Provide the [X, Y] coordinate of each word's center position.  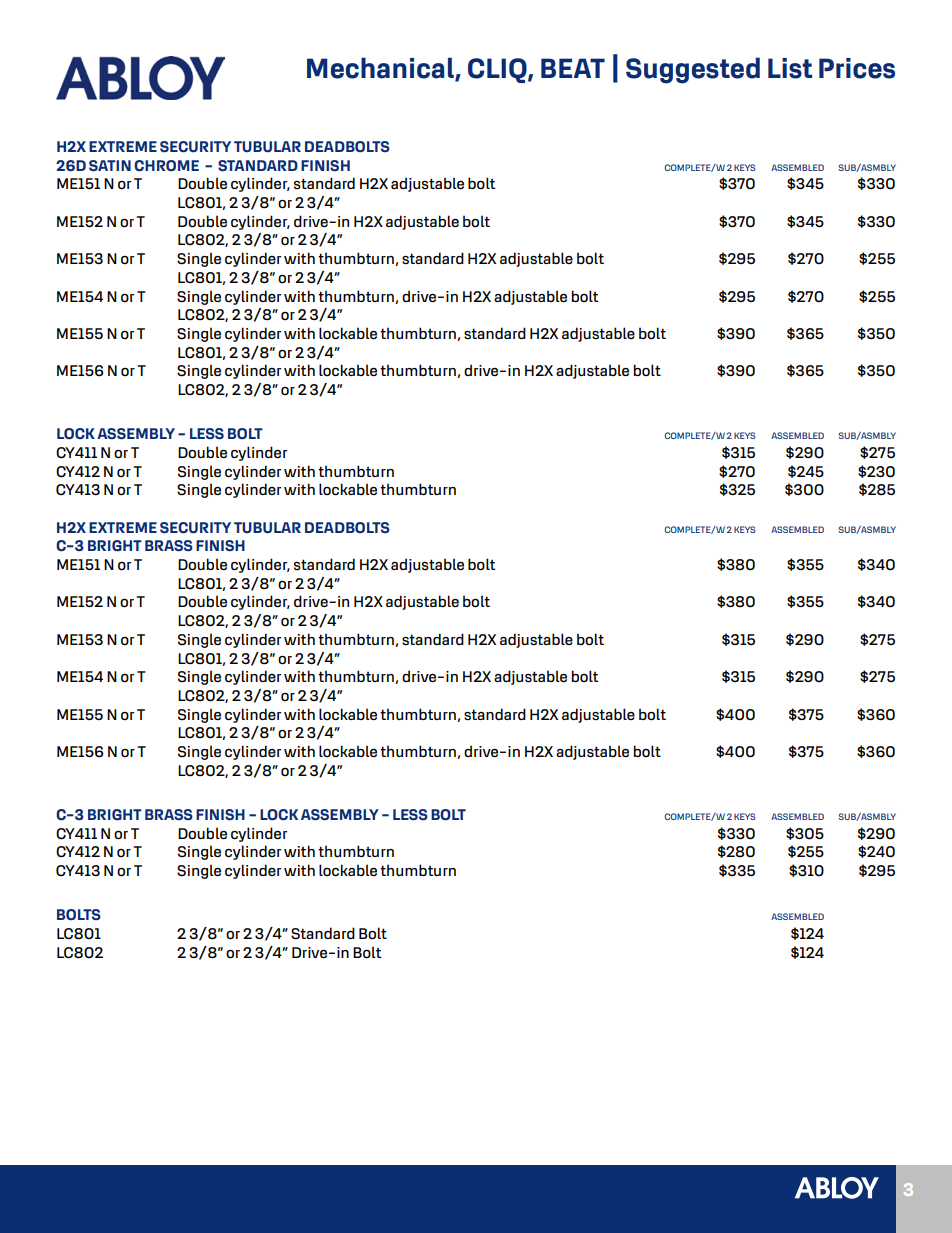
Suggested [693, 70]
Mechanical [381, 68]
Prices [857, 68]
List [790, 68]
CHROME [166, 166]
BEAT [573, 68]
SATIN [110, 166]
